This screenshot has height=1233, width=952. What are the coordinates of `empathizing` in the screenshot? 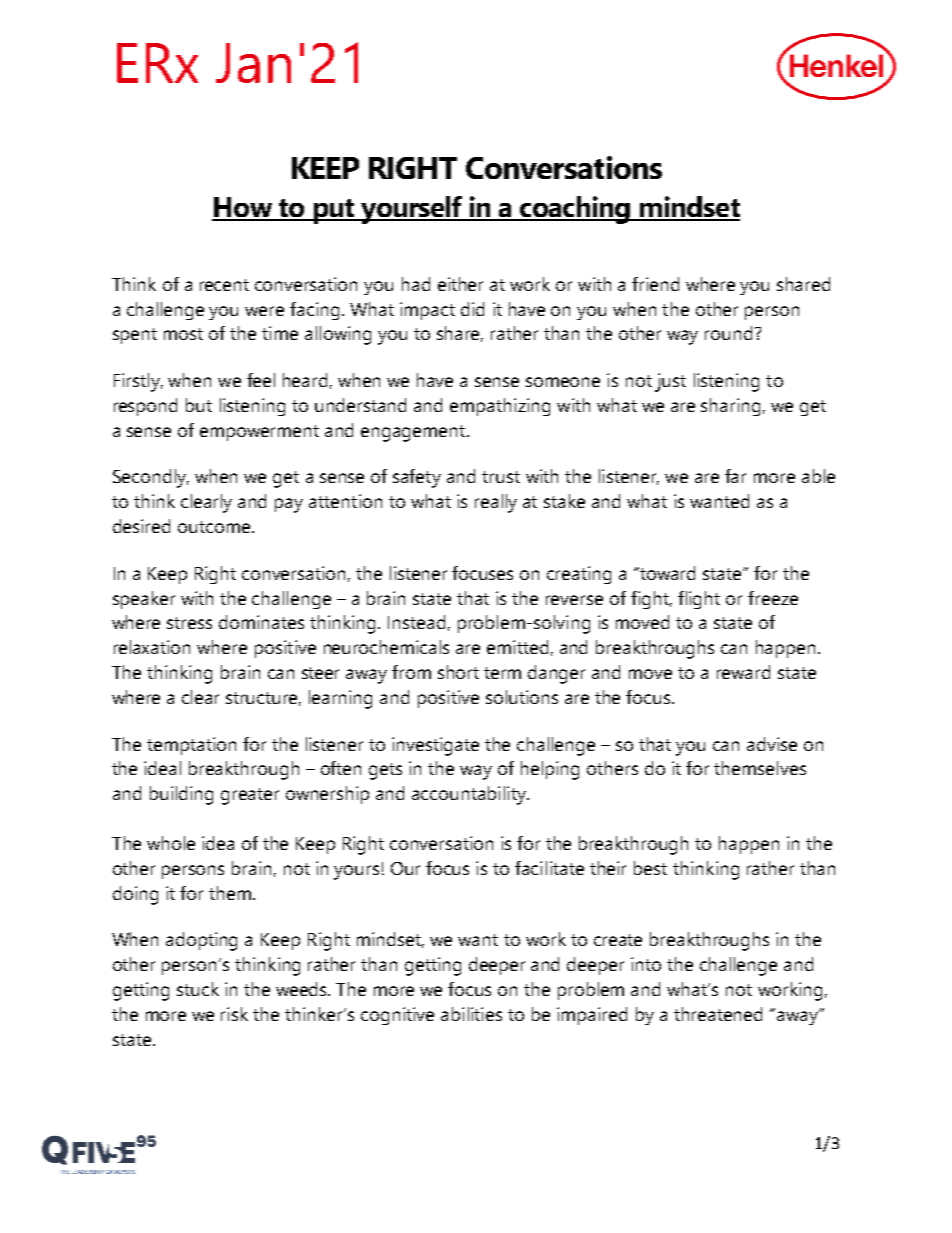 It's located at (500, 407).
